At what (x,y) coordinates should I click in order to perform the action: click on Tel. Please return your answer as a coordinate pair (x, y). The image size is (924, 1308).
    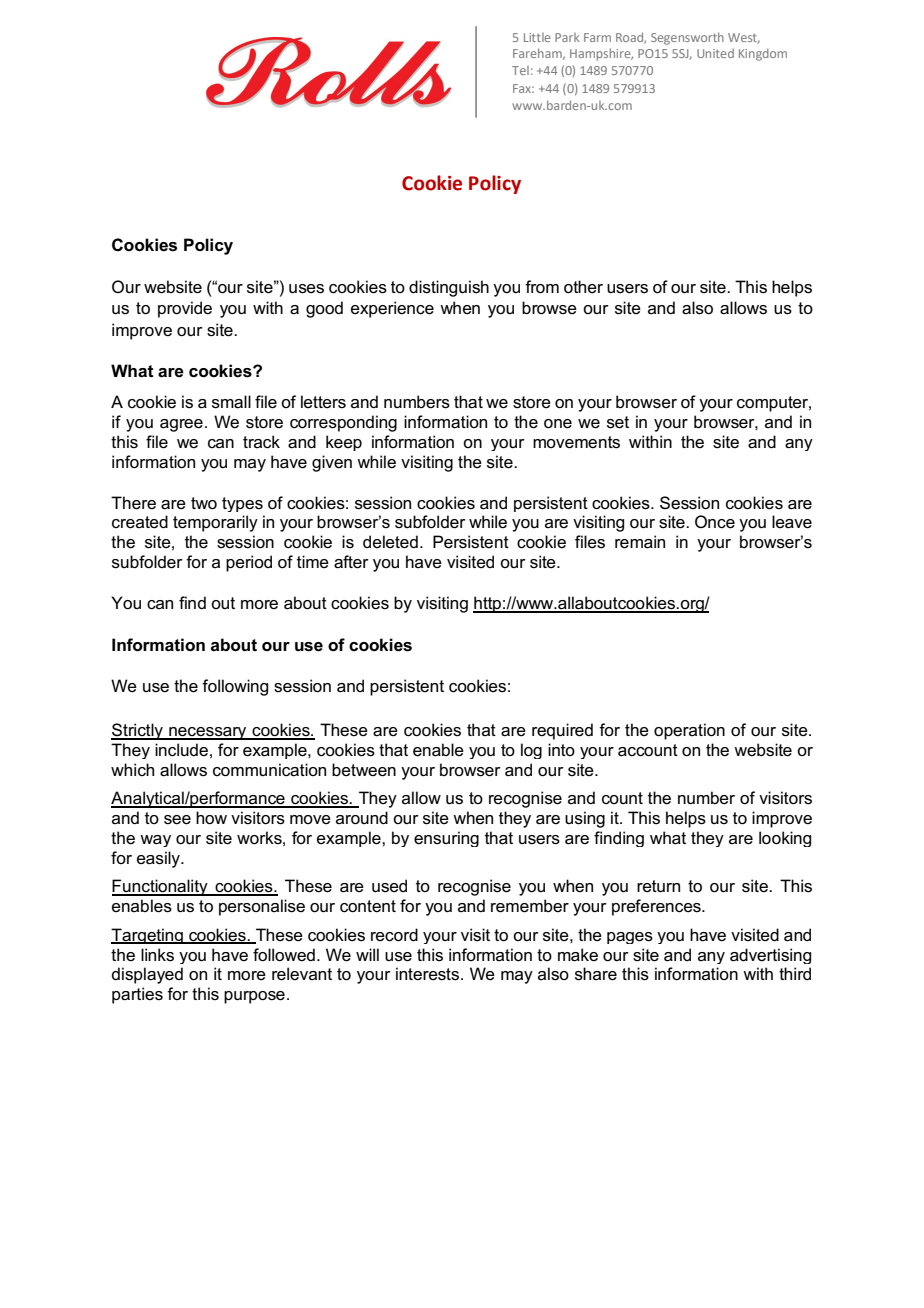
    Looking at the image, I should click on (520, 70).
